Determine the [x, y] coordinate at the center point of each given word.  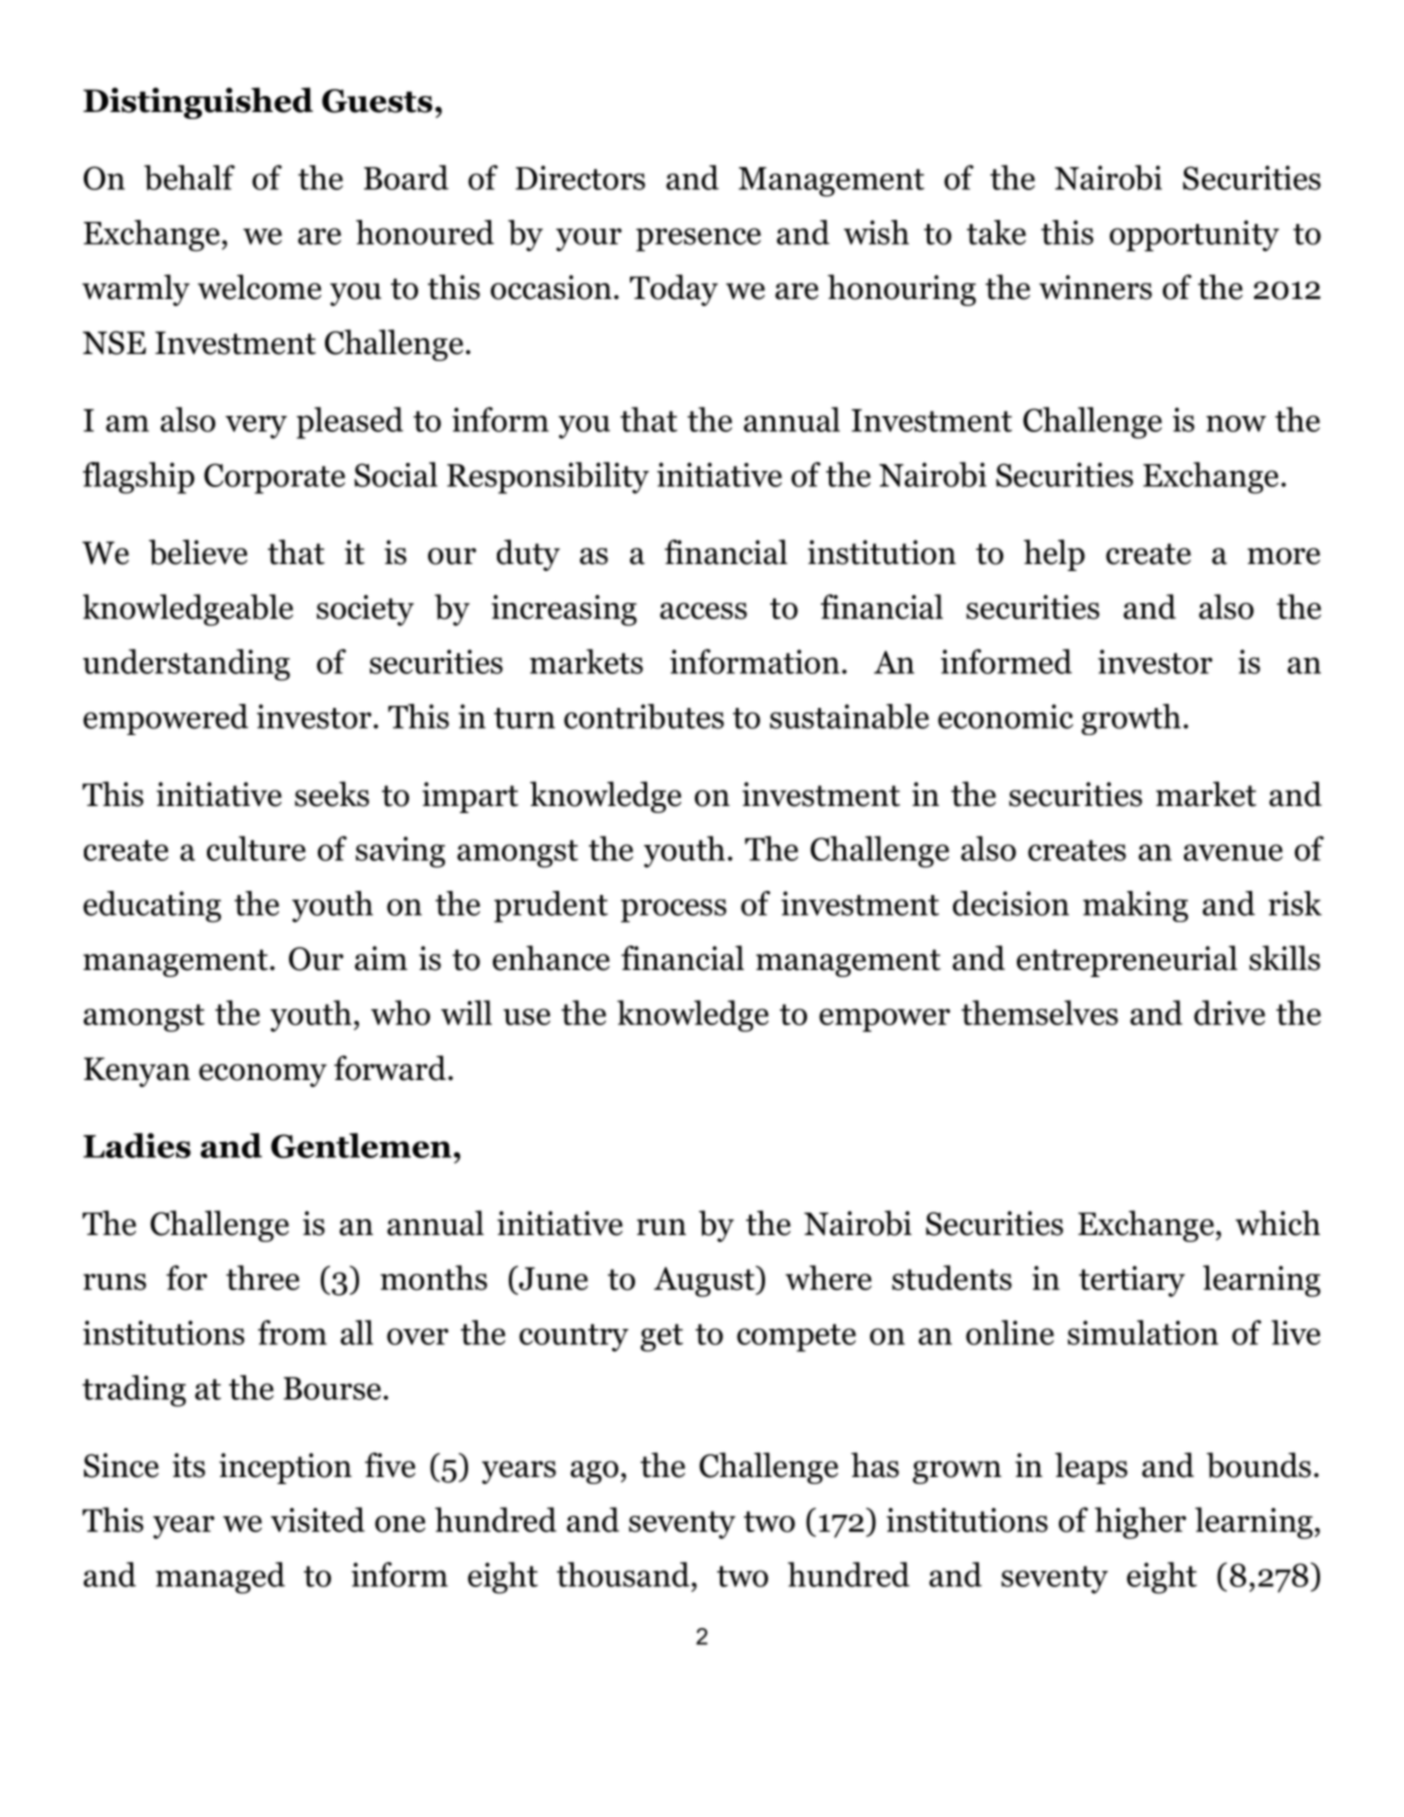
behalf [189, 178]
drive [1229, 1012]
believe [198, 552]
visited [318, 1519]
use [526, 1016]
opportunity [1194, 236]
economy [263, 1075]
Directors [580, 177]
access [703, 611]
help [1054, 555]
